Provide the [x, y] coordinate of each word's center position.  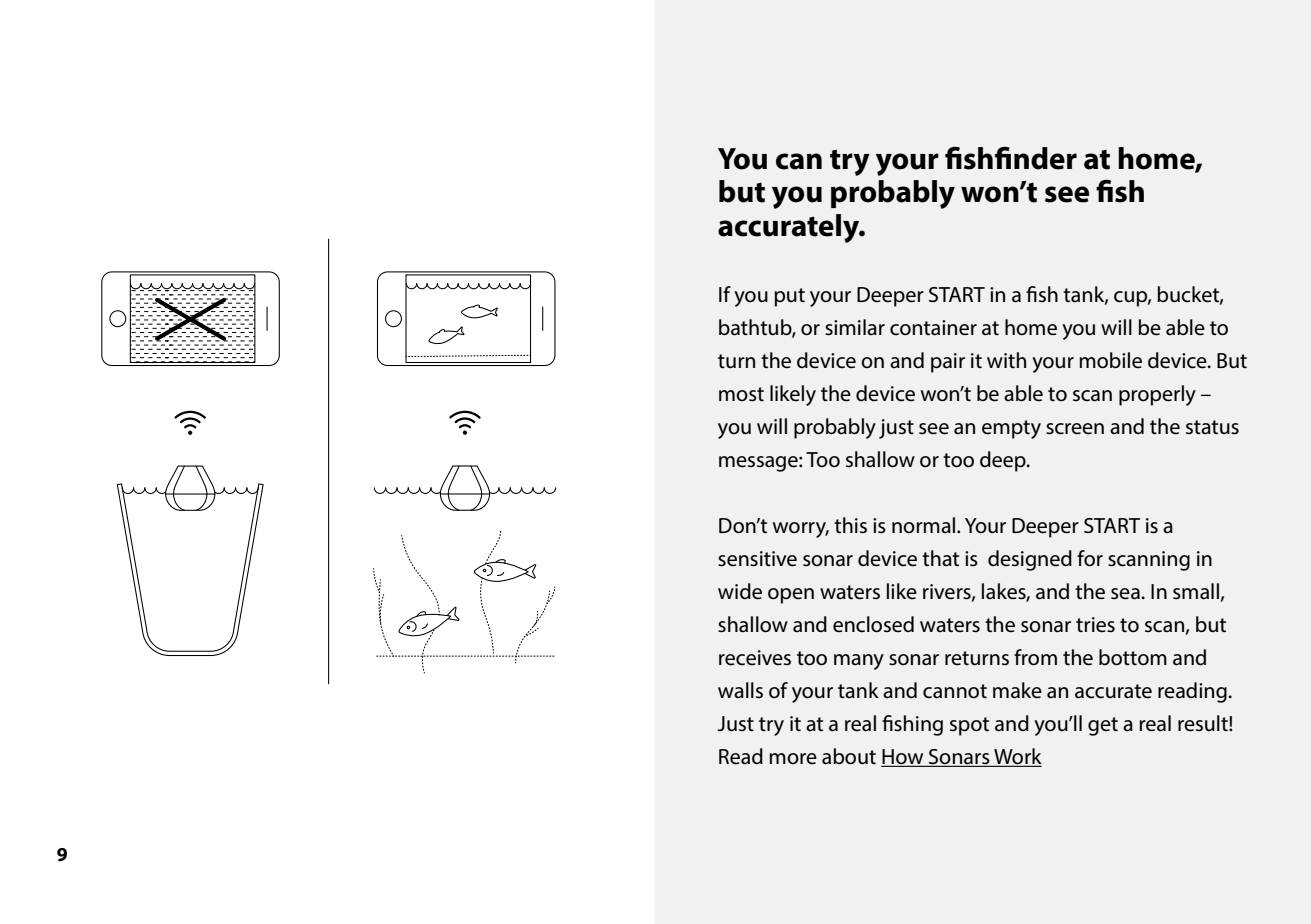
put [789, 297]
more [793, 759]
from [1035, 657]
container [933, 328]
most [741, 394]
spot [969, 726]
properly [1157, 395]
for [1090, 558]
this [850, 525]
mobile [1110, 360]
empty [1011, 429]
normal [925, 525]
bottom [1133, 657]
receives [755, 658]
